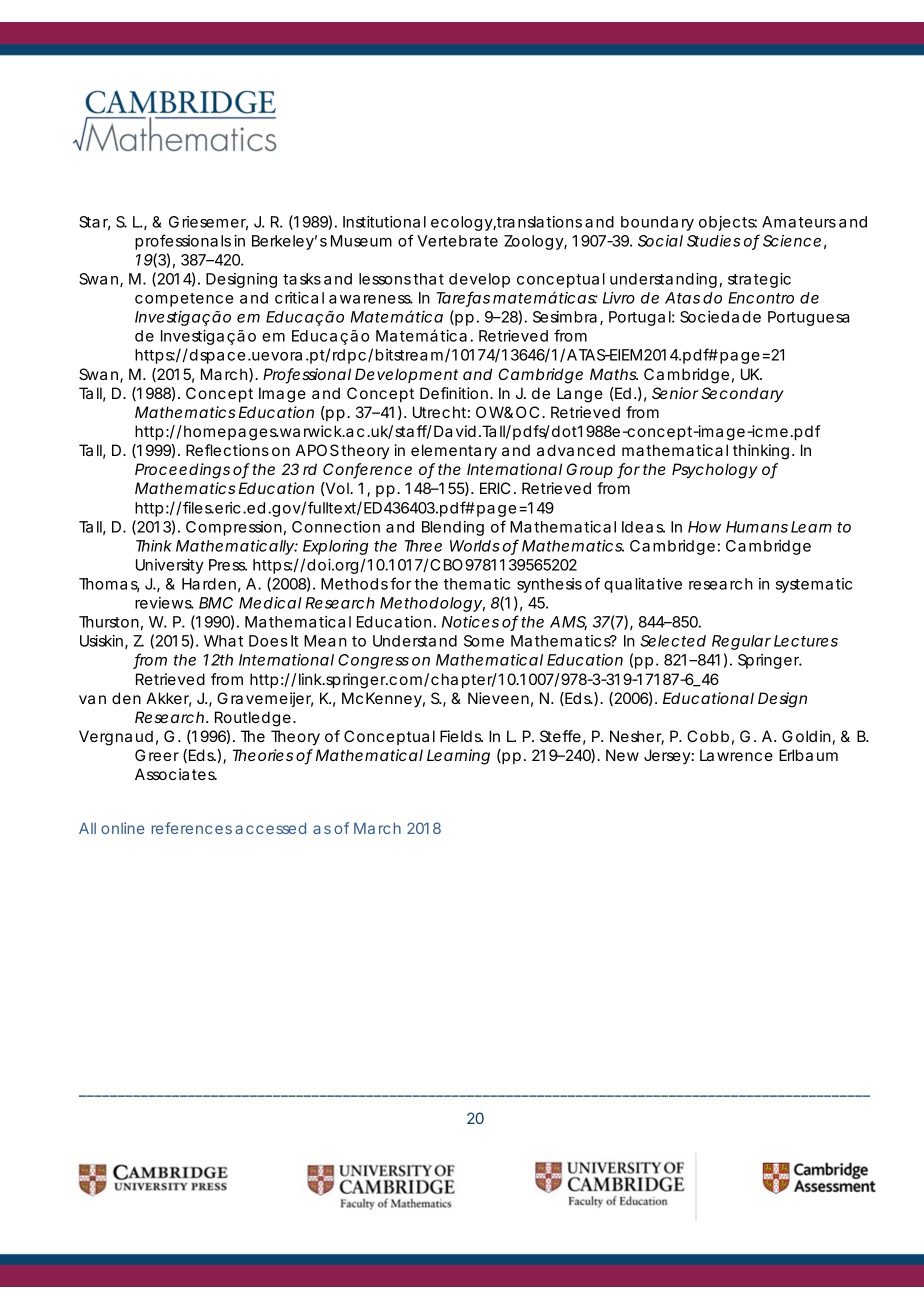 The height and width of the screenshot is (1307, 924). Describe the element at coordinates (94, 223) in the screenshot. I see `Star` at that location.
